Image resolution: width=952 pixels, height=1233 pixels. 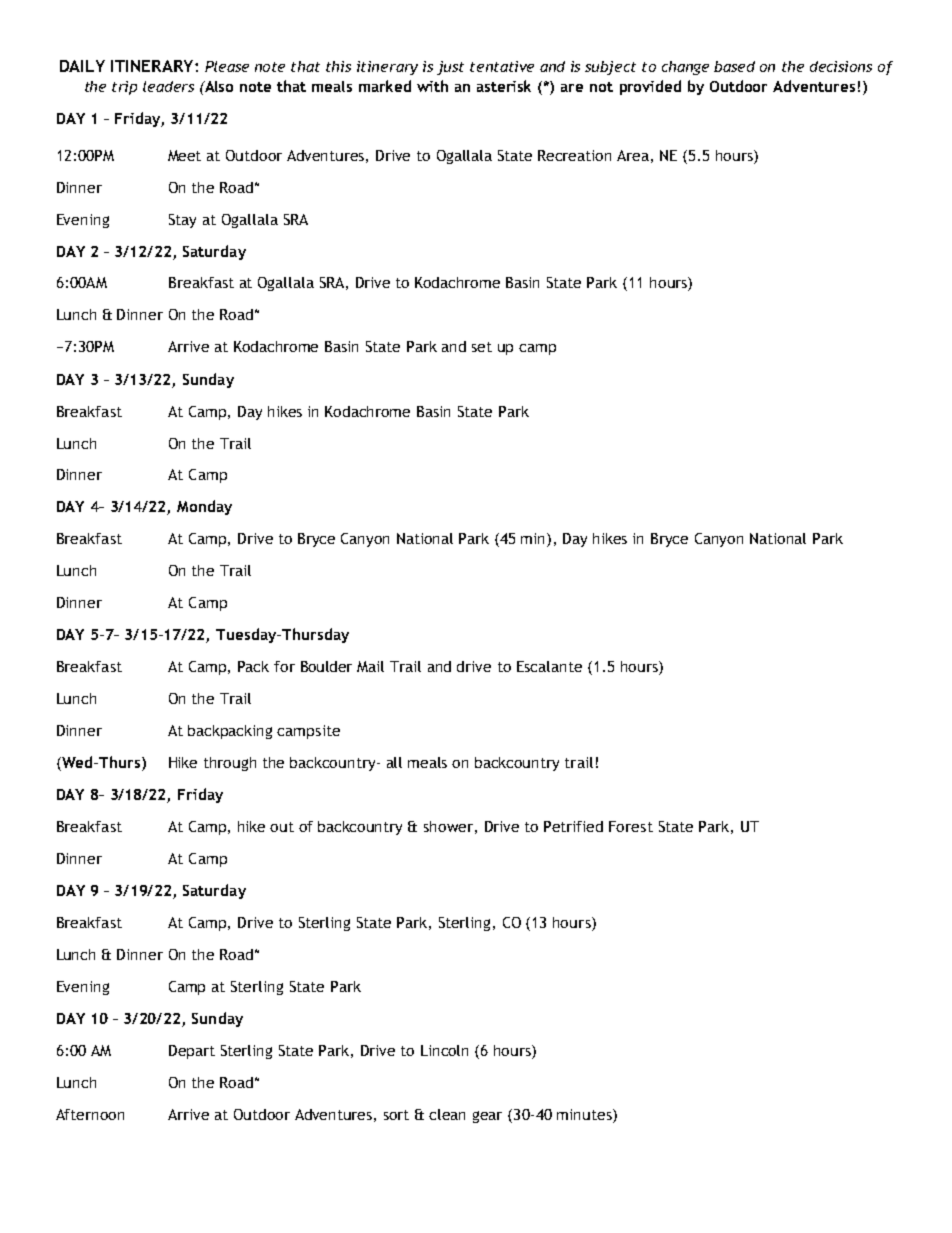 I want to click on based, so click(x=734, y=66).
